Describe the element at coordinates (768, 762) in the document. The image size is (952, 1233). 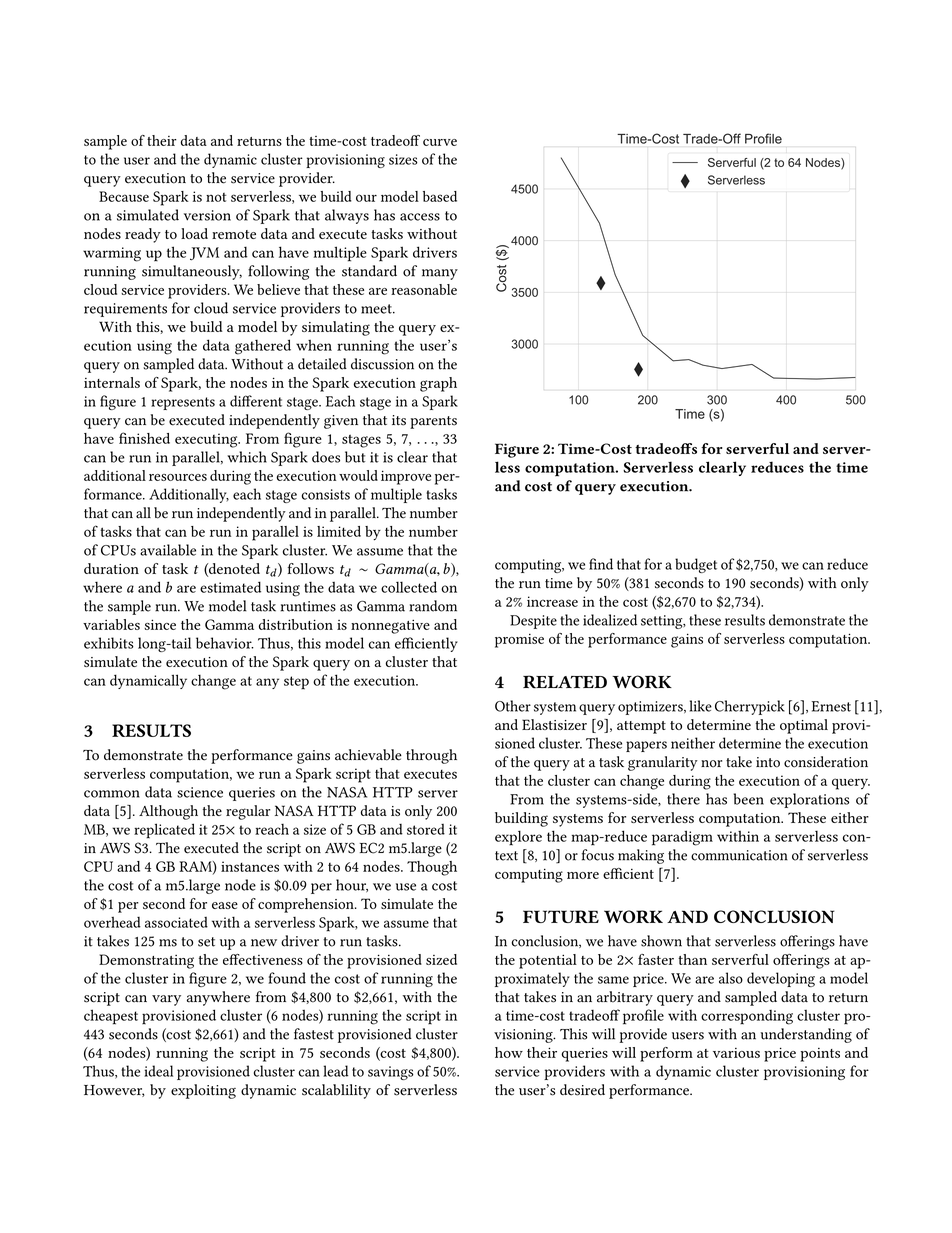
I see `into` at that location.
